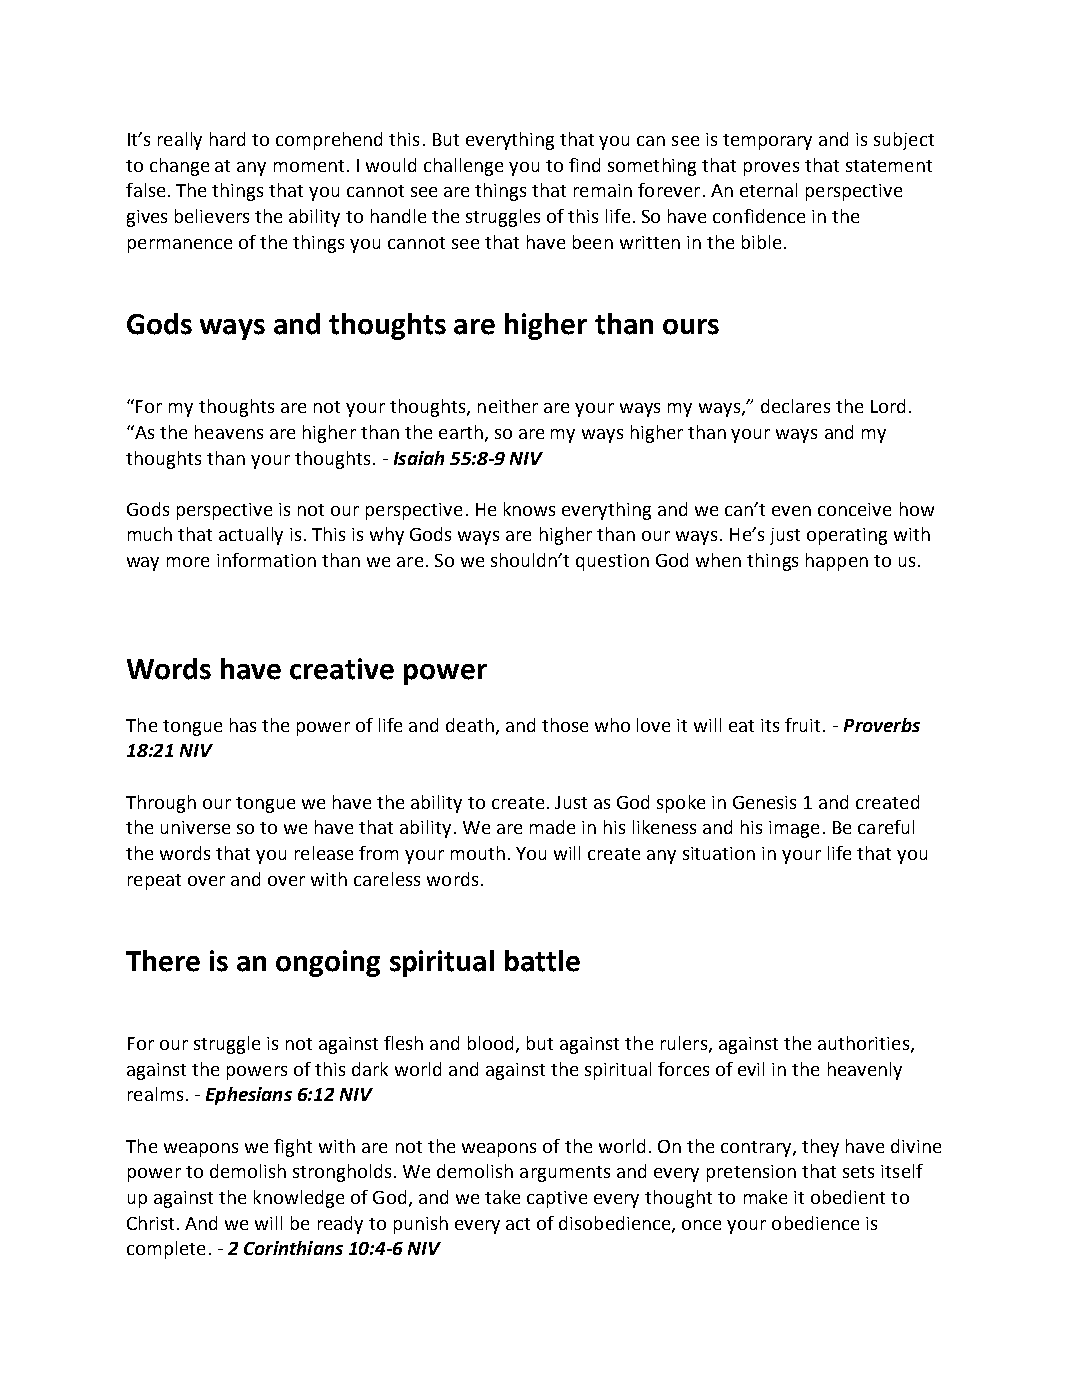  Describe the element at coordinates (243, 725) in the image. I see `has` at that location.
